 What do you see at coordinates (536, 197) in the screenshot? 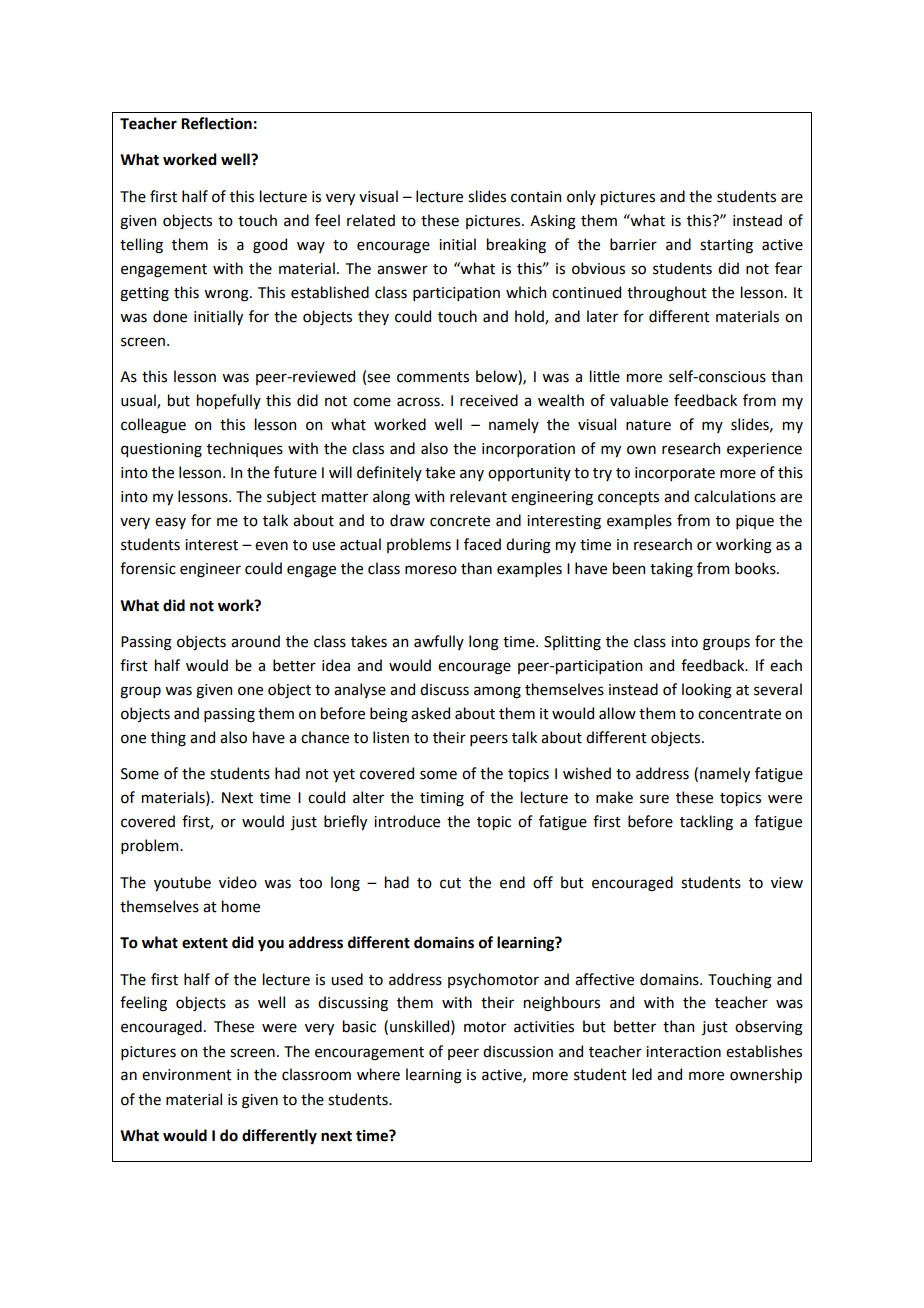
I see `contain` at bounding box center [536, 197].
